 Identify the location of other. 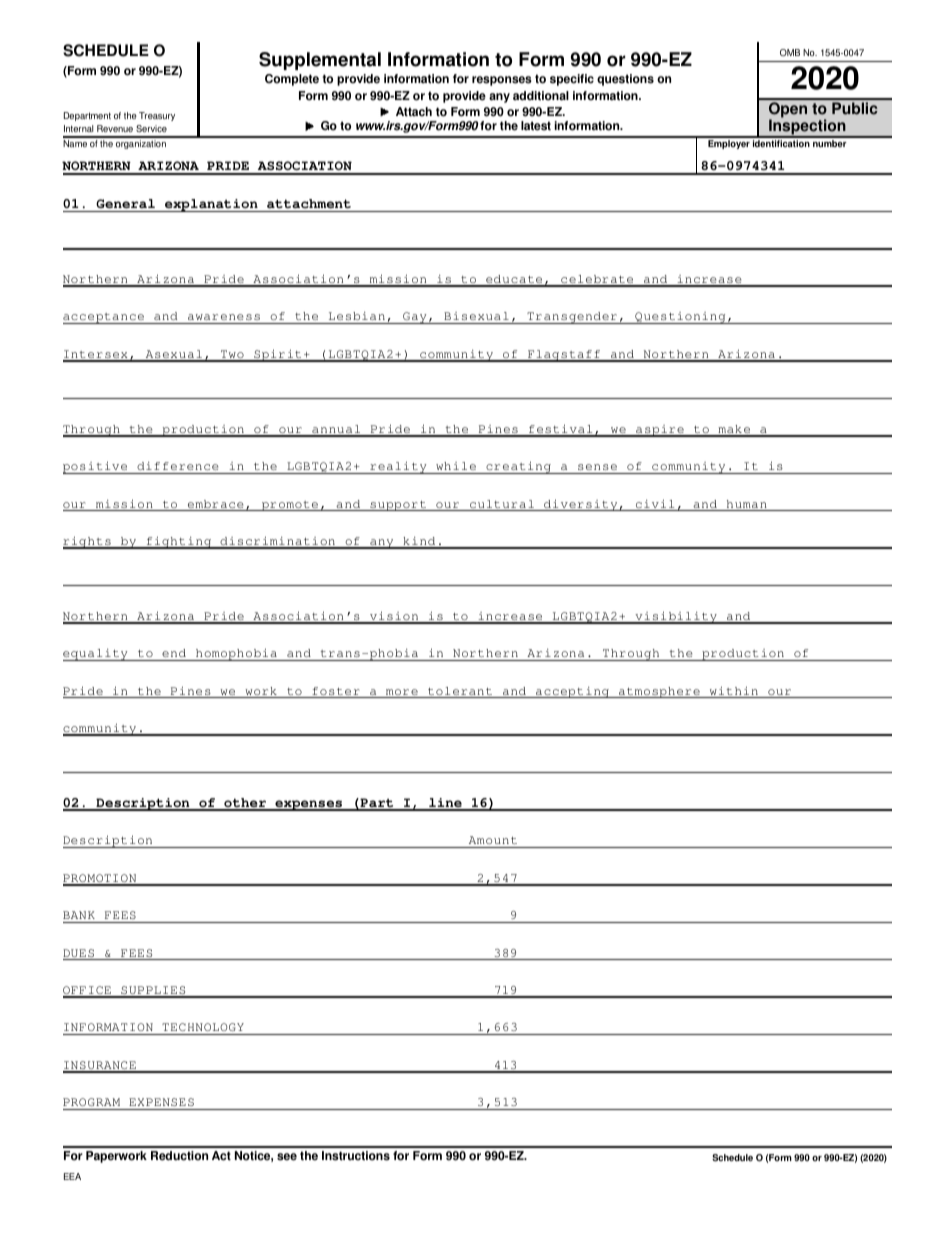
(245, 804).
